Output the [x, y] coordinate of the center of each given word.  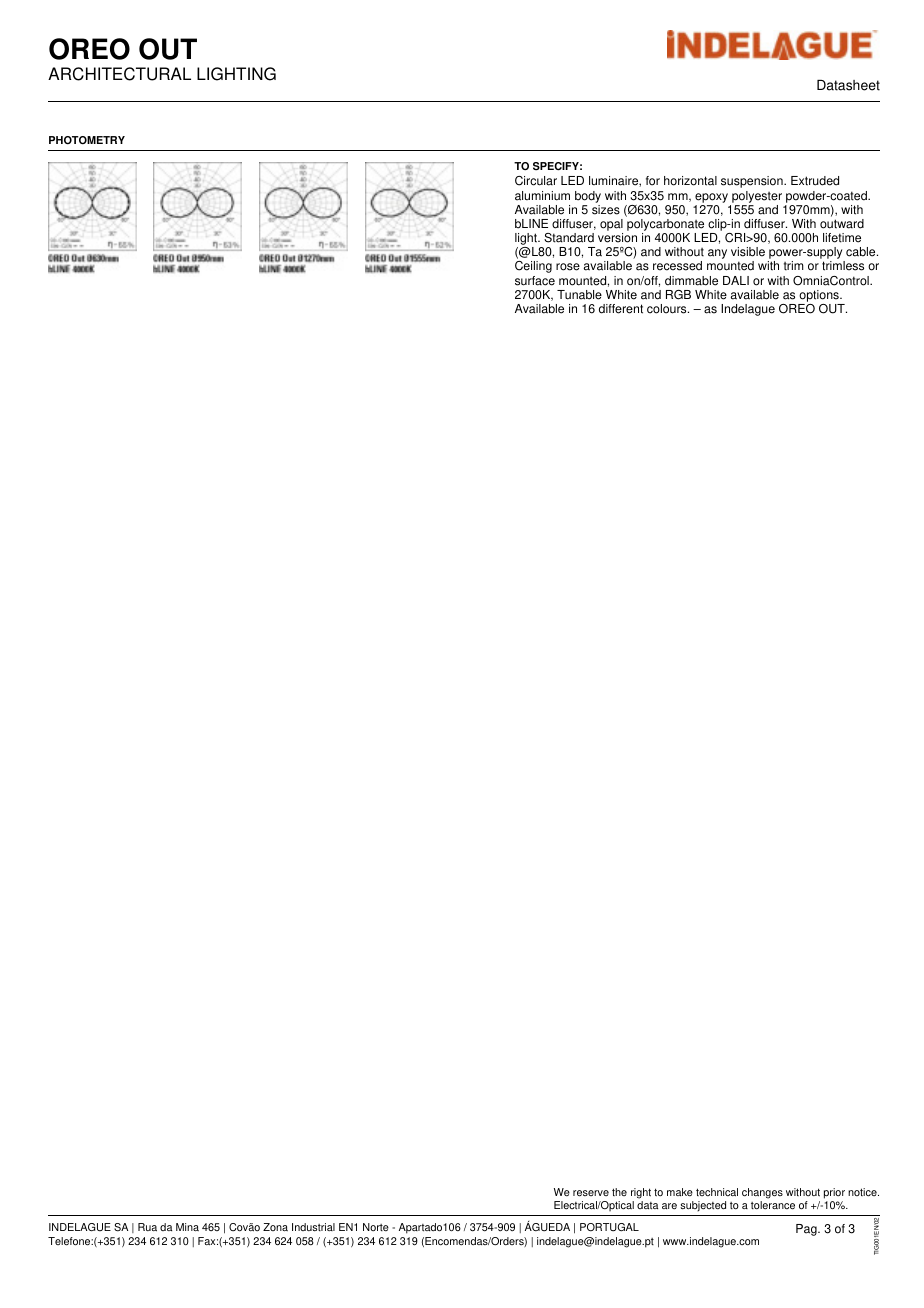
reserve [591, 1193]
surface [535, 281]
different [621, 309]
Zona [275, 1227]
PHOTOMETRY [87, 140]
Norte [376, 1227]
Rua [147, 1227]
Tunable [579, 295]
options [820, 296]
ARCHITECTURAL [119, 74]
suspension [753, 182]
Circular [536, 181]
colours [668, 309]
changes [762, 1195]
